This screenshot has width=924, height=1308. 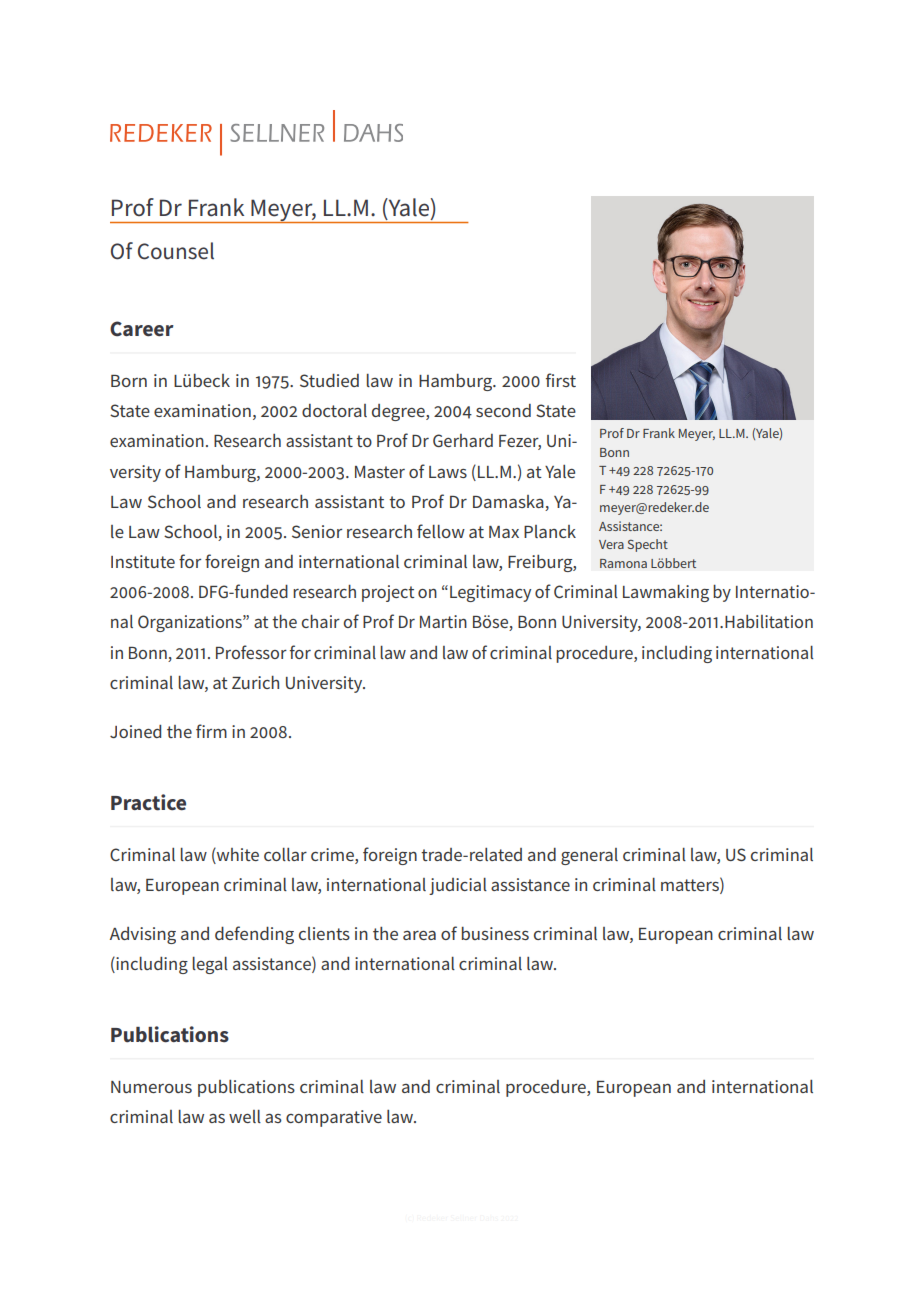 I want to click on first, so click(x=561, y=380).
